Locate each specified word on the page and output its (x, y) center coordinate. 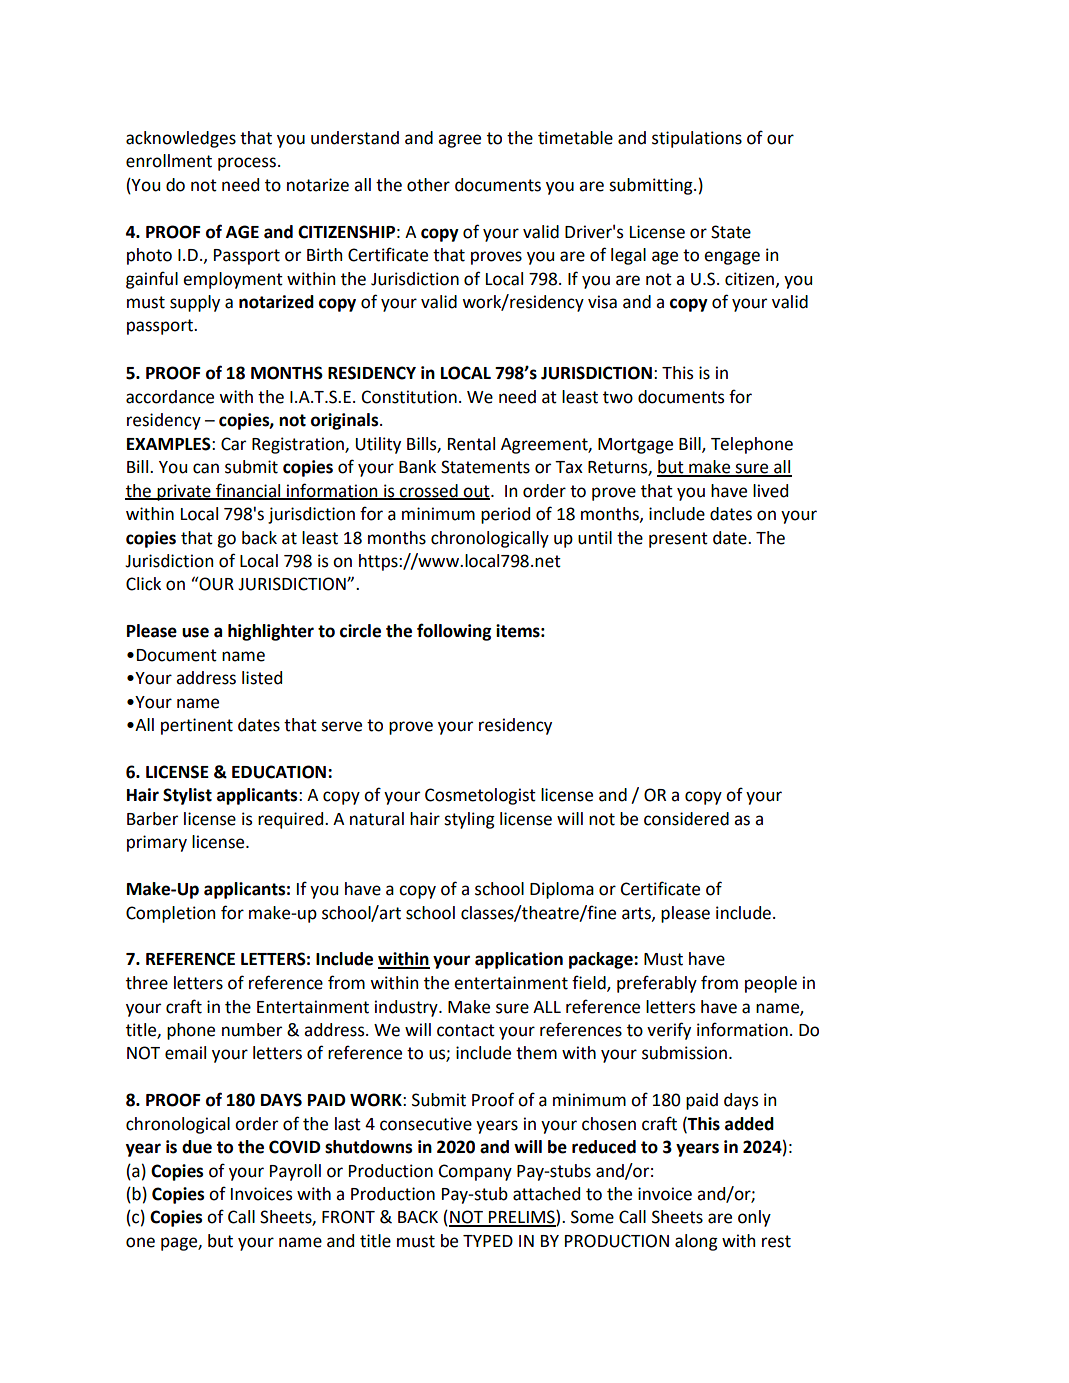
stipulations (697, 139)
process (247, 164)
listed (262, 678)
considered (686, 819)
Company (475, 1172)
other (428, 185)
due (197, 1147)
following (454, 632)
